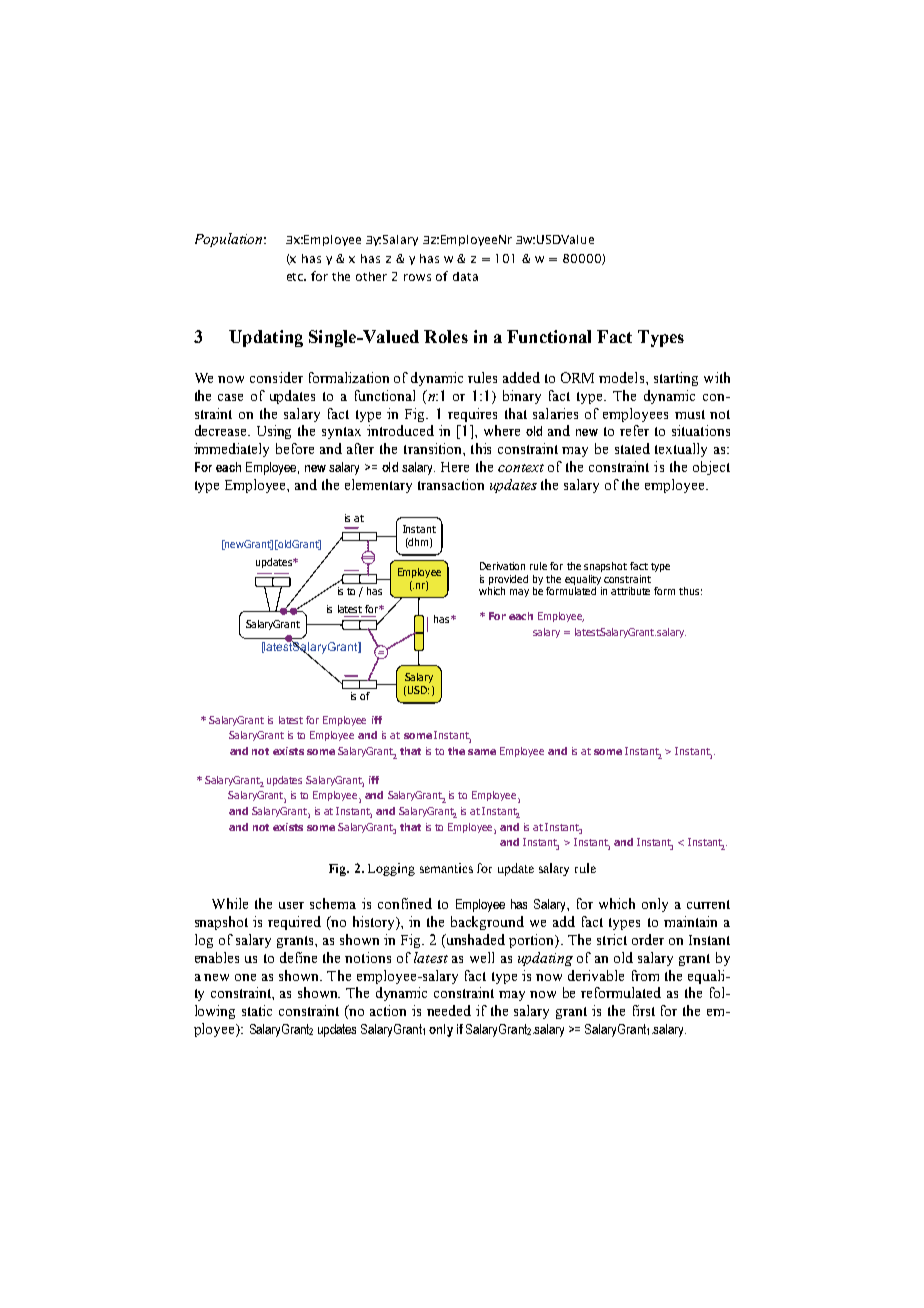  Describe the element at coordinates (676, 379) in the image. I see `starting` at that location.
